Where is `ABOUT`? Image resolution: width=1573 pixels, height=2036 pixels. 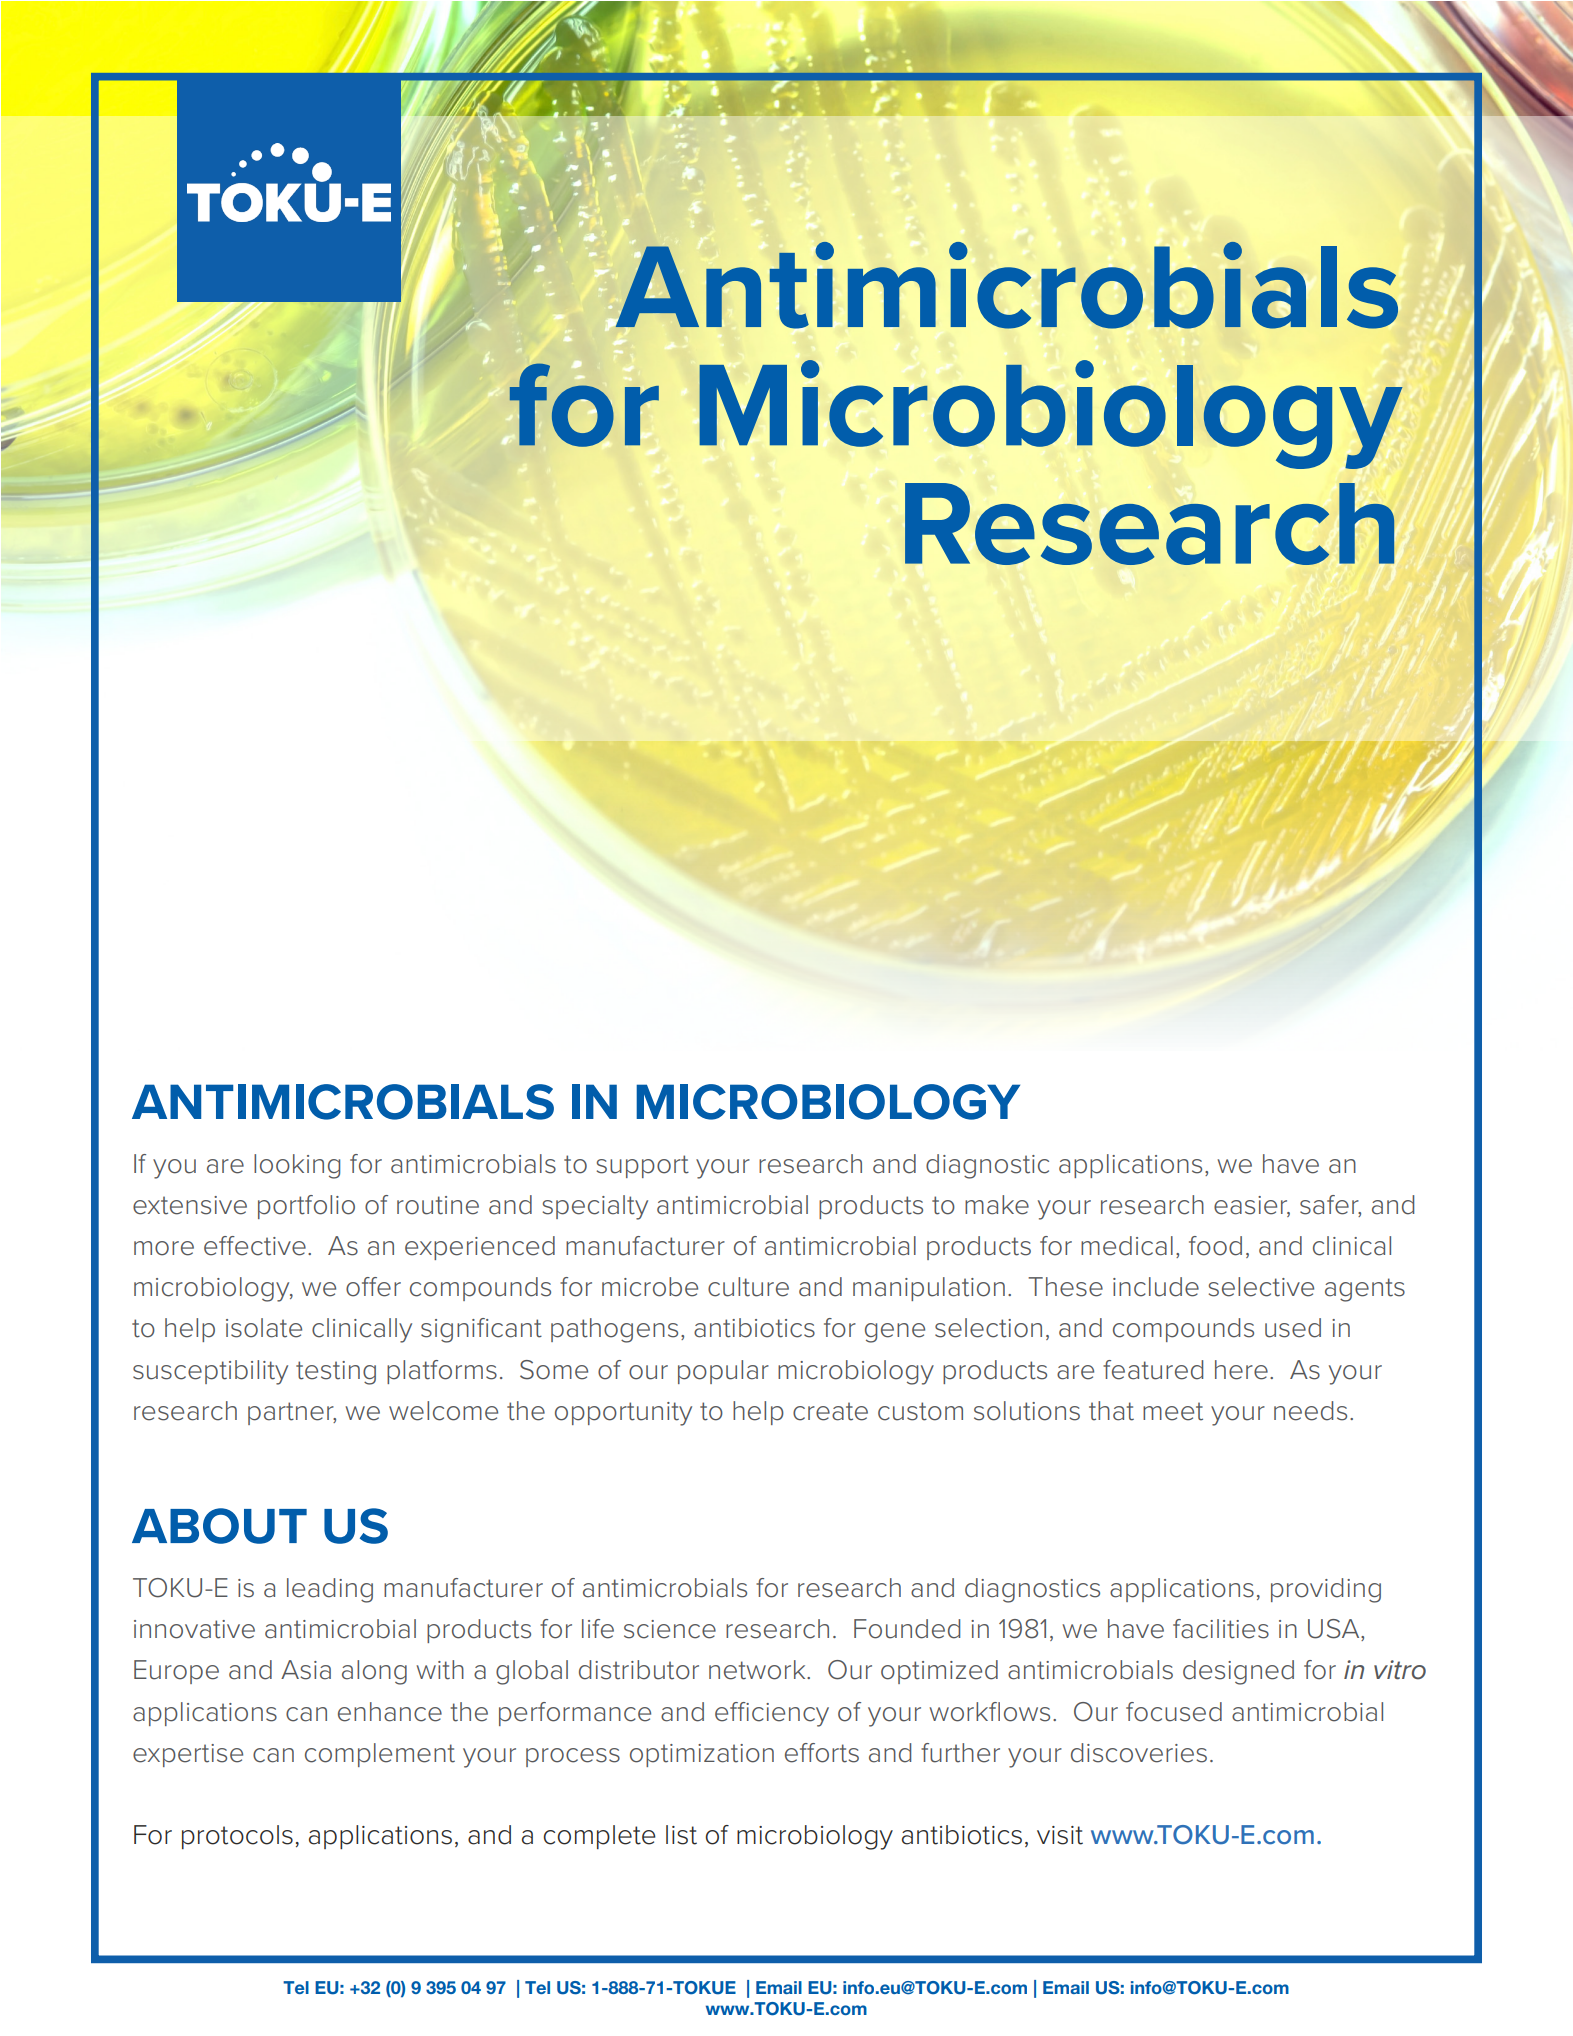
ABOUT is located at coordinates (219, 1526).
